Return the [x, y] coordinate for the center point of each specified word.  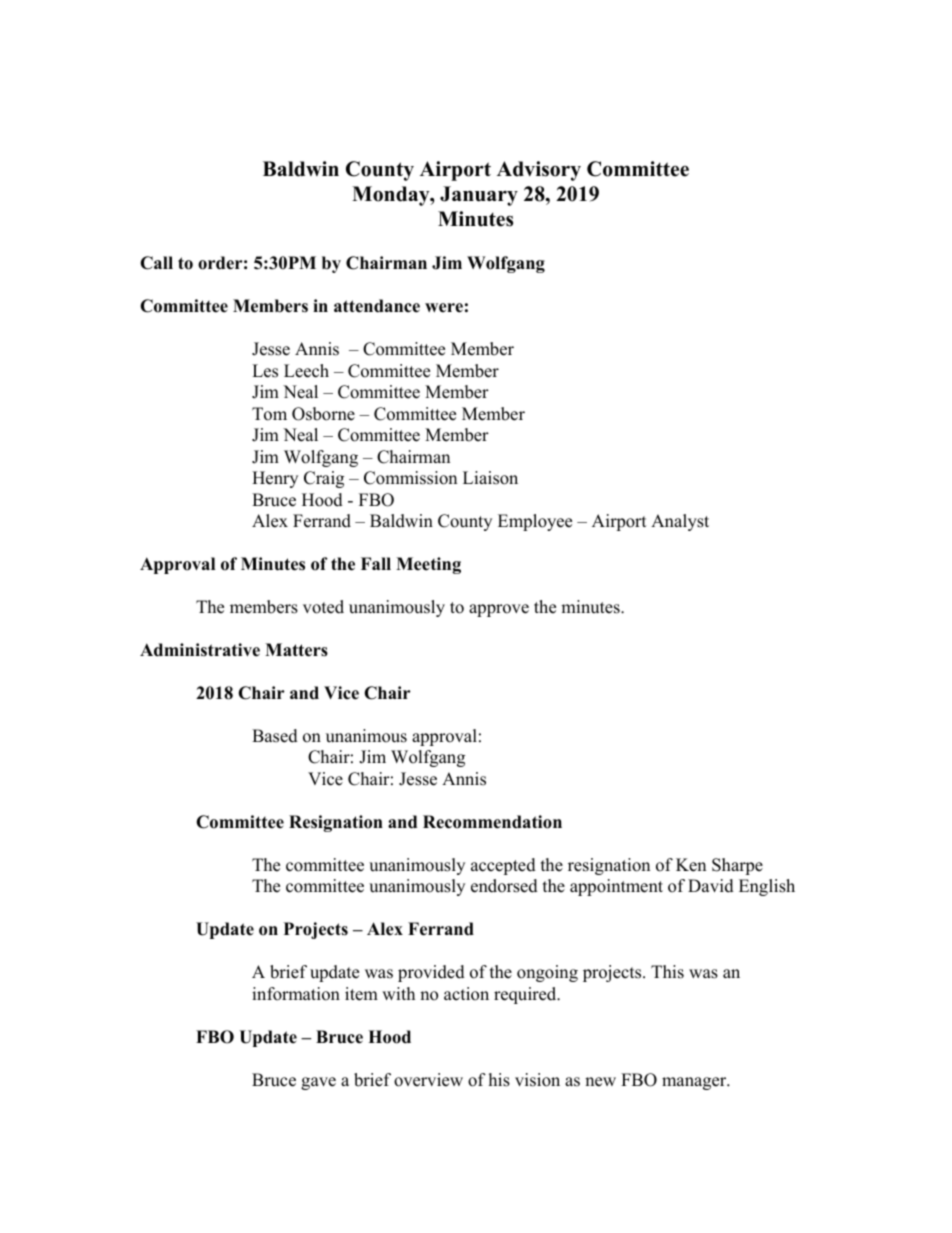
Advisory [539, 171]
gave [318, 1083]
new [600, 1082]
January [479, 196]
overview [428, 1080]
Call [156, 263]
